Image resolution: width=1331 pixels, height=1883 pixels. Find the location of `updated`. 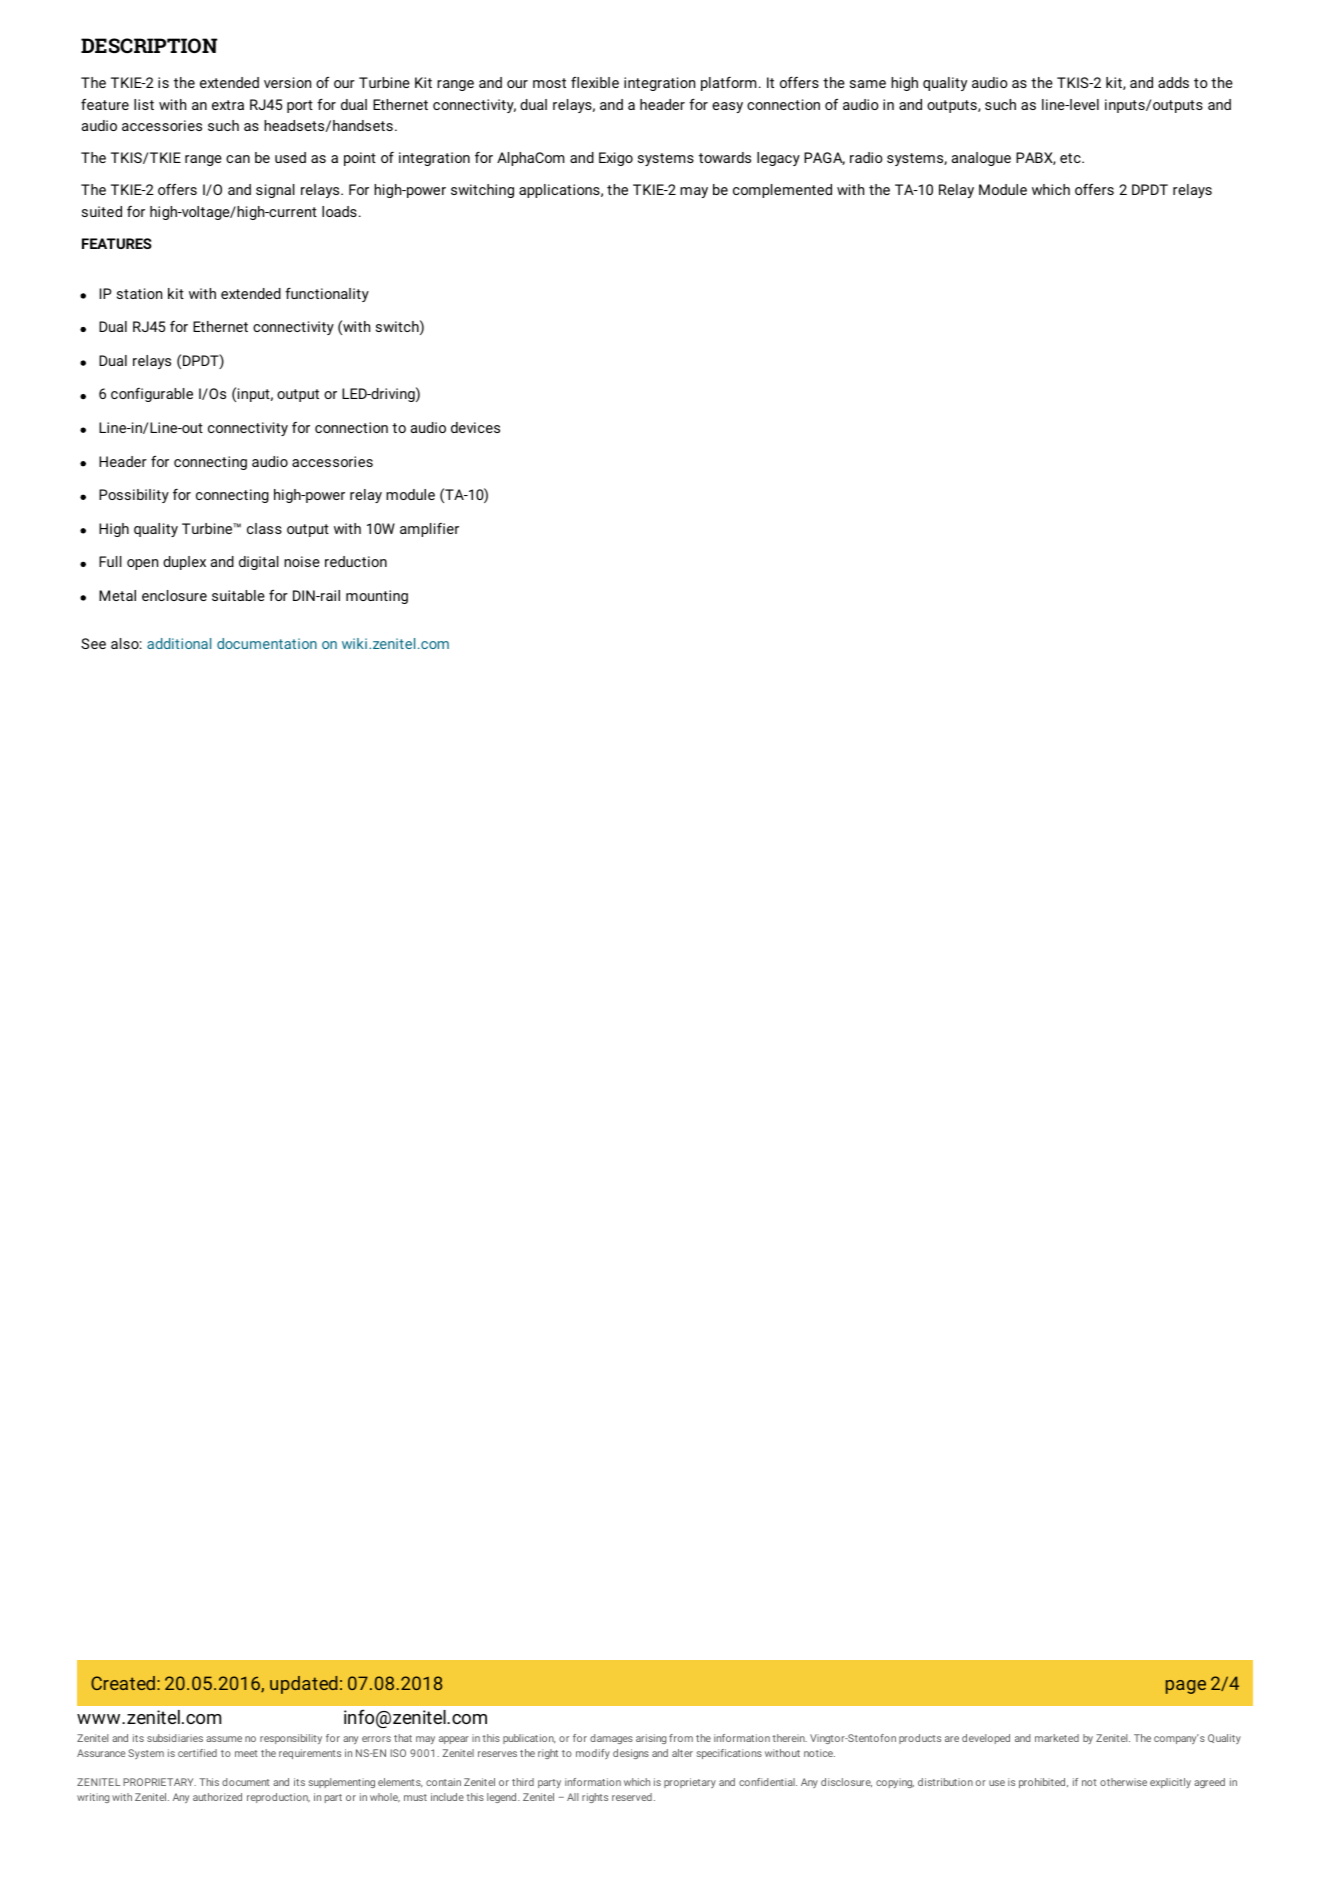

updated is located at coordinates (304, 1685).
